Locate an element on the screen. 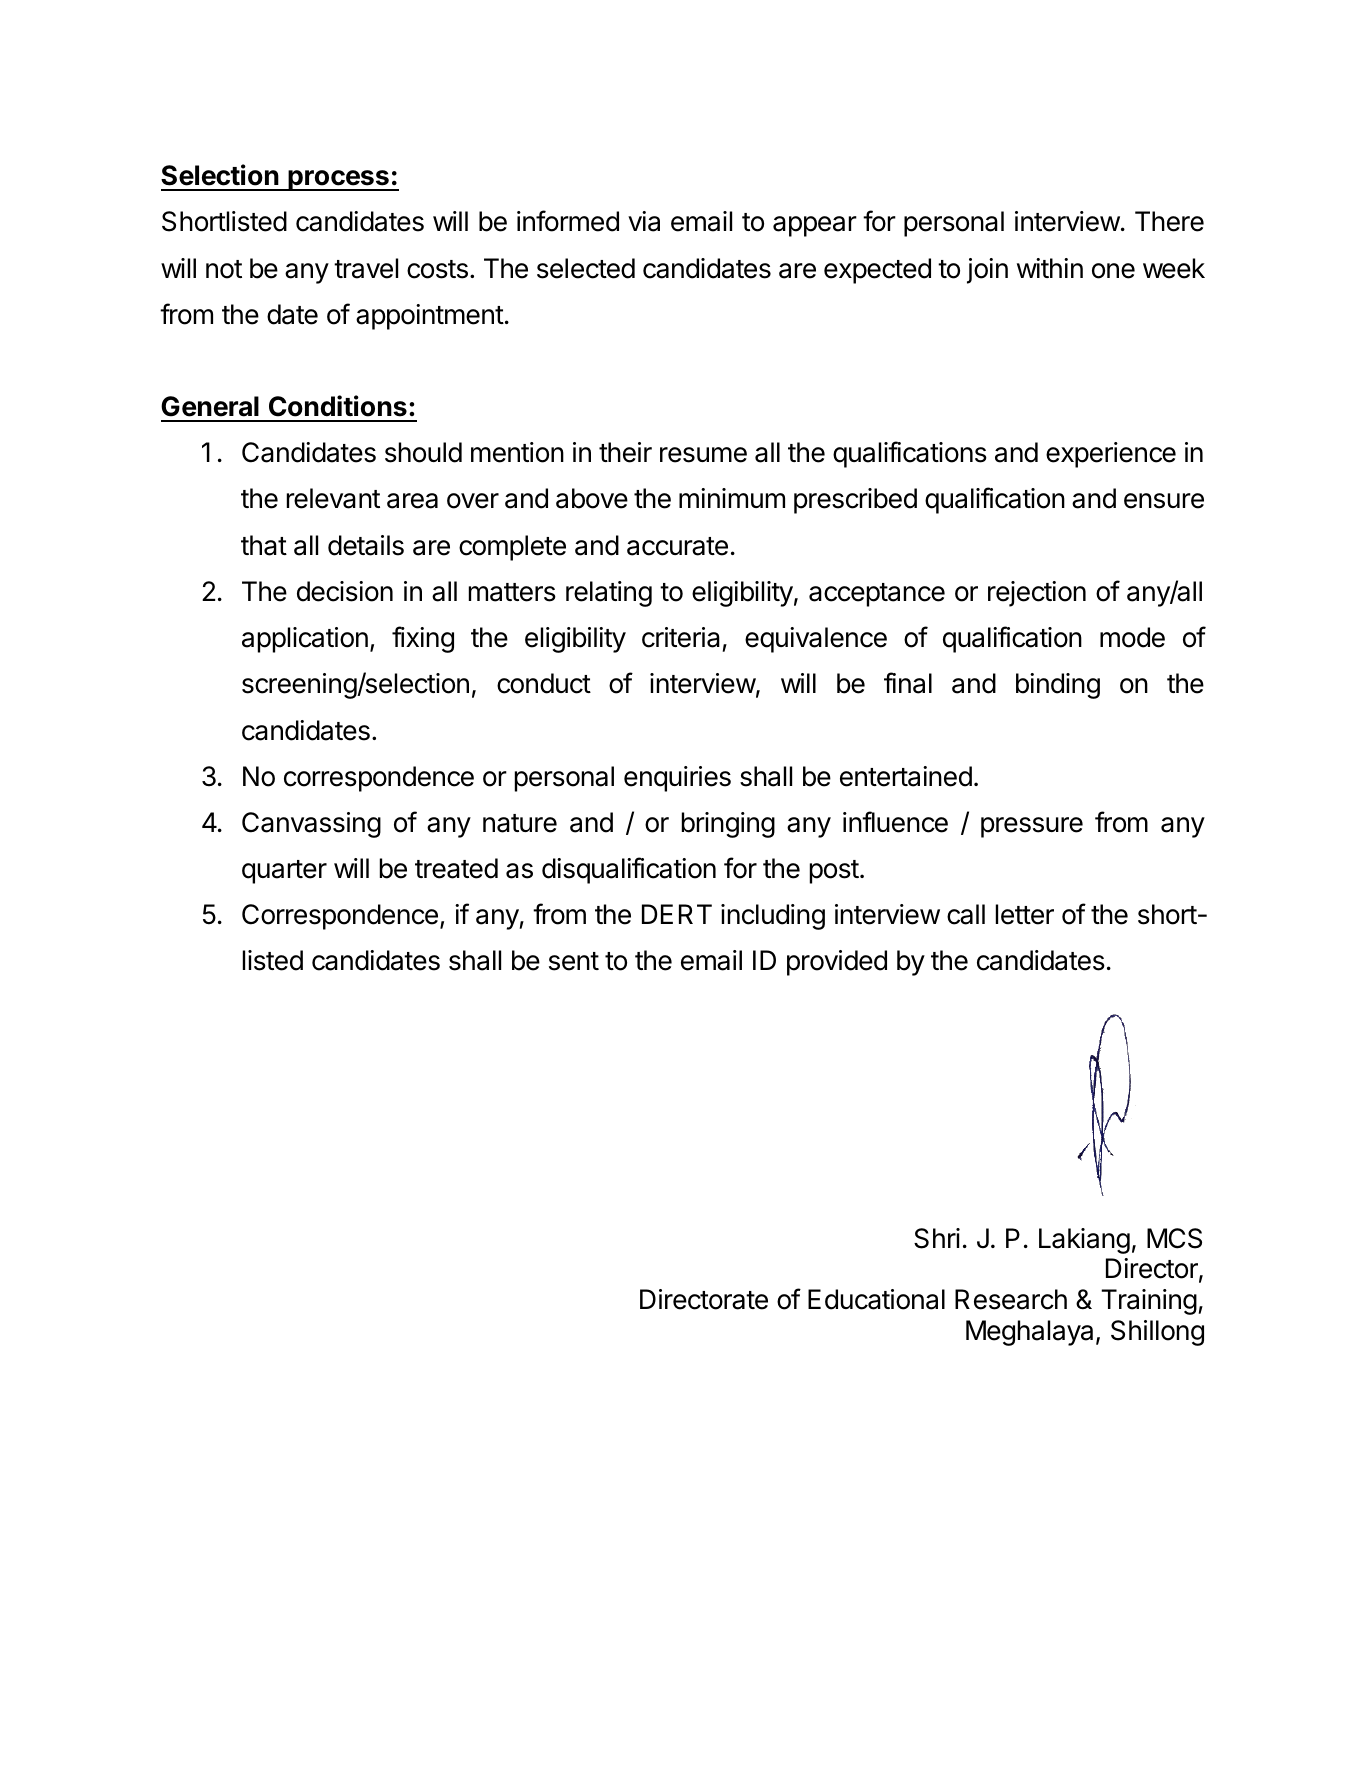 Image resolution: width=1365 pixels, height=1767 pixels. Canvassing is located at coordinates (311, 825).
